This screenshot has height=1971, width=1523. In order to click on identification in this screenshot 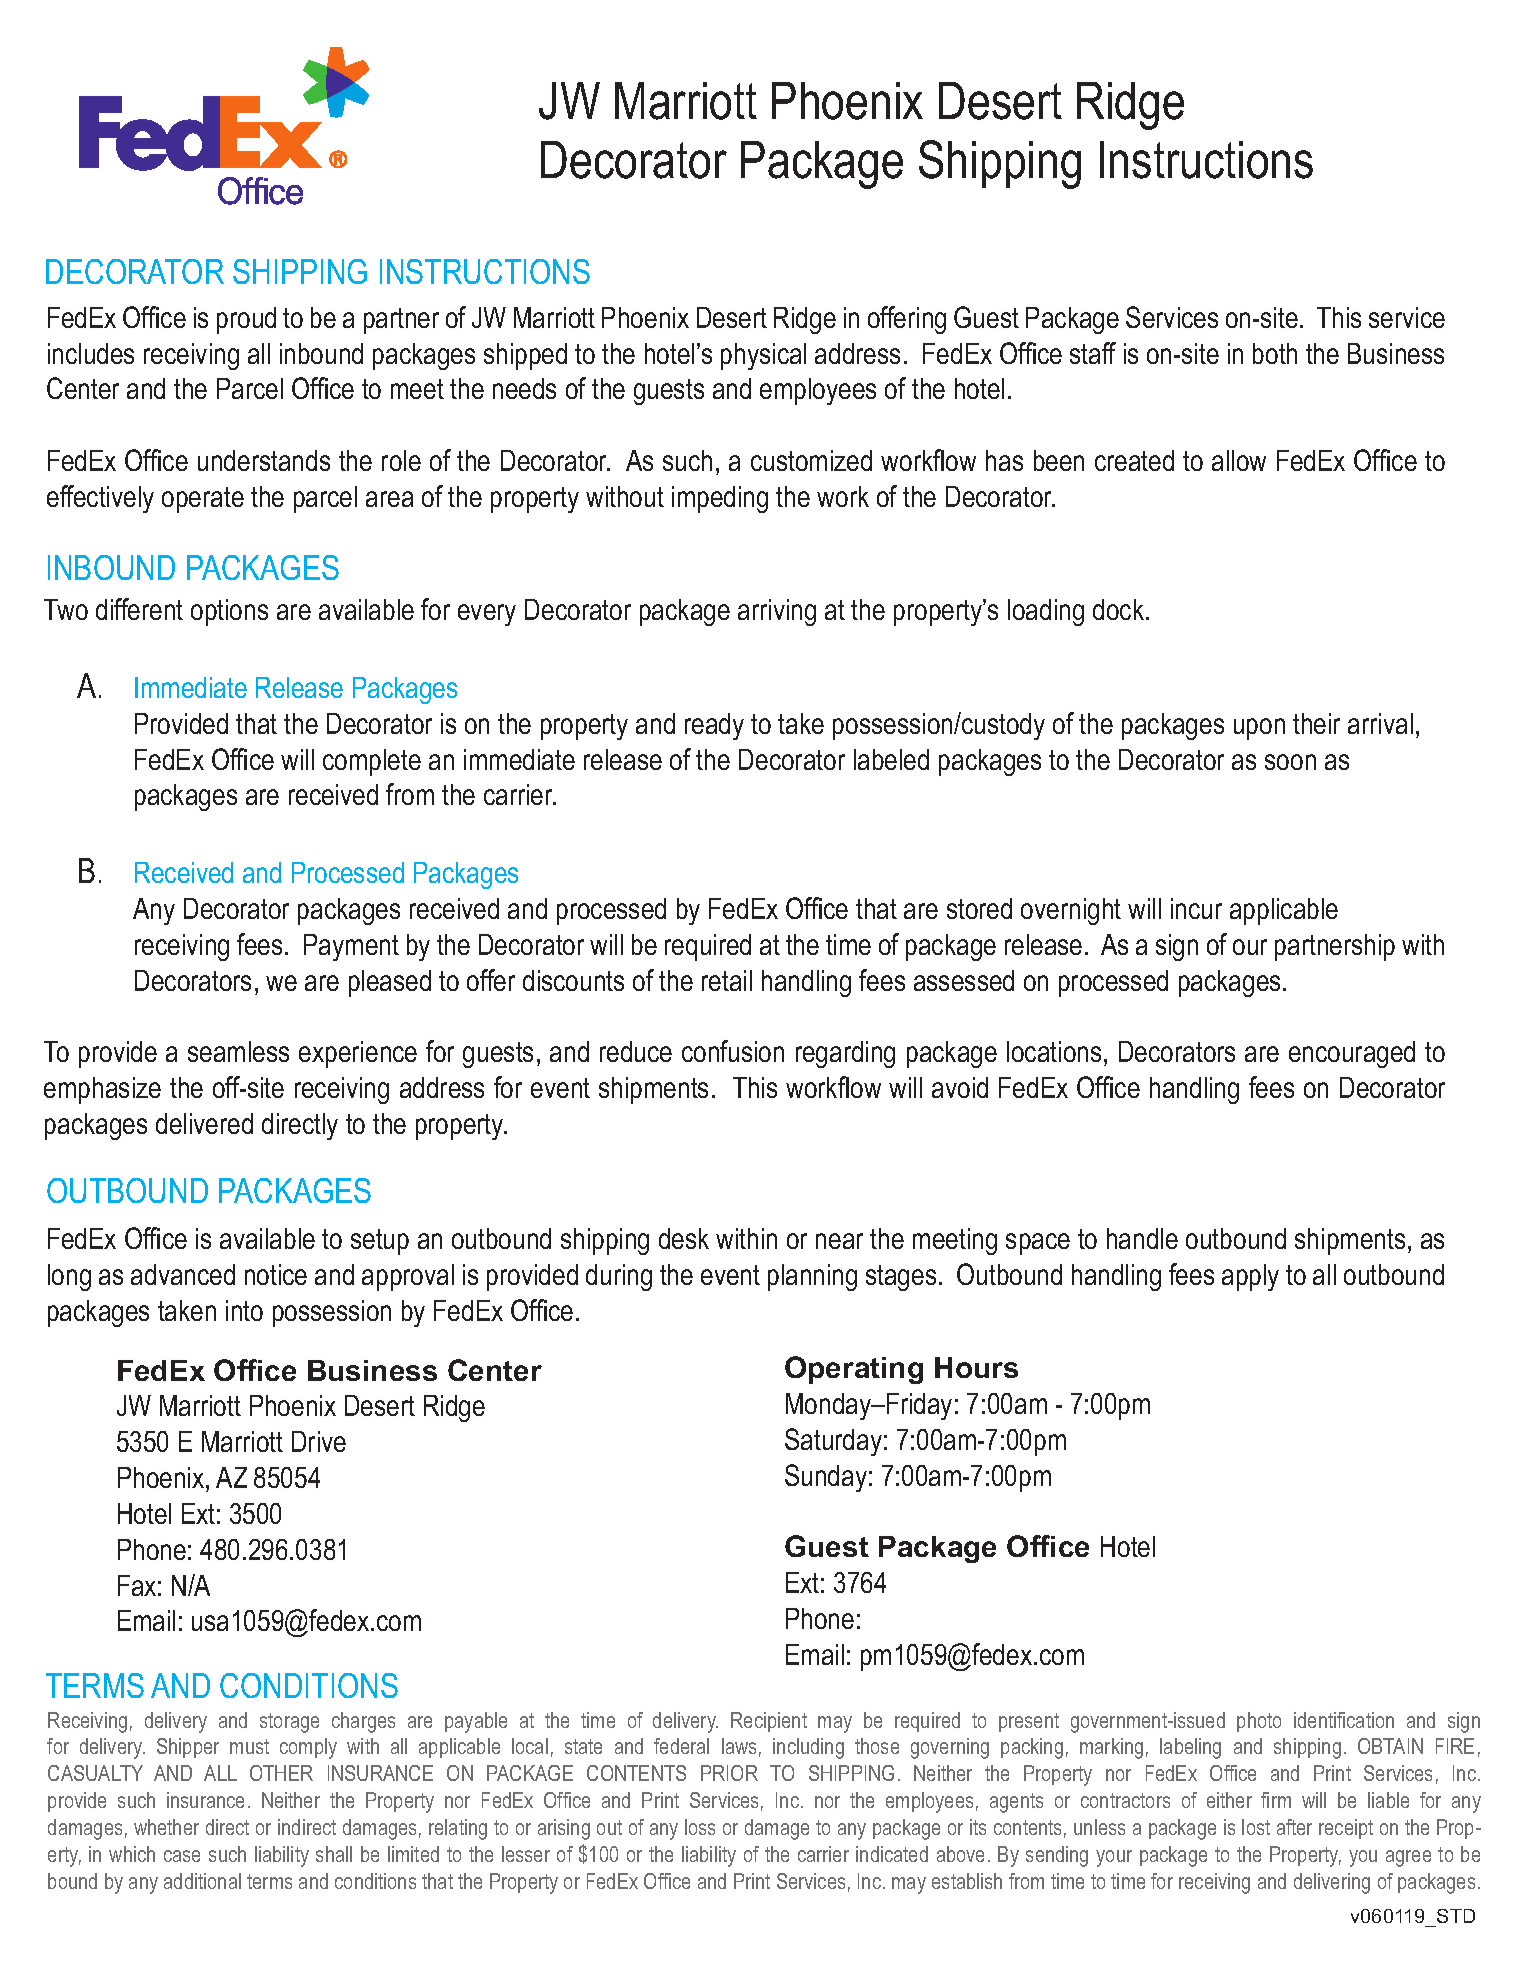, I will do `click(1344, 1720)`.
